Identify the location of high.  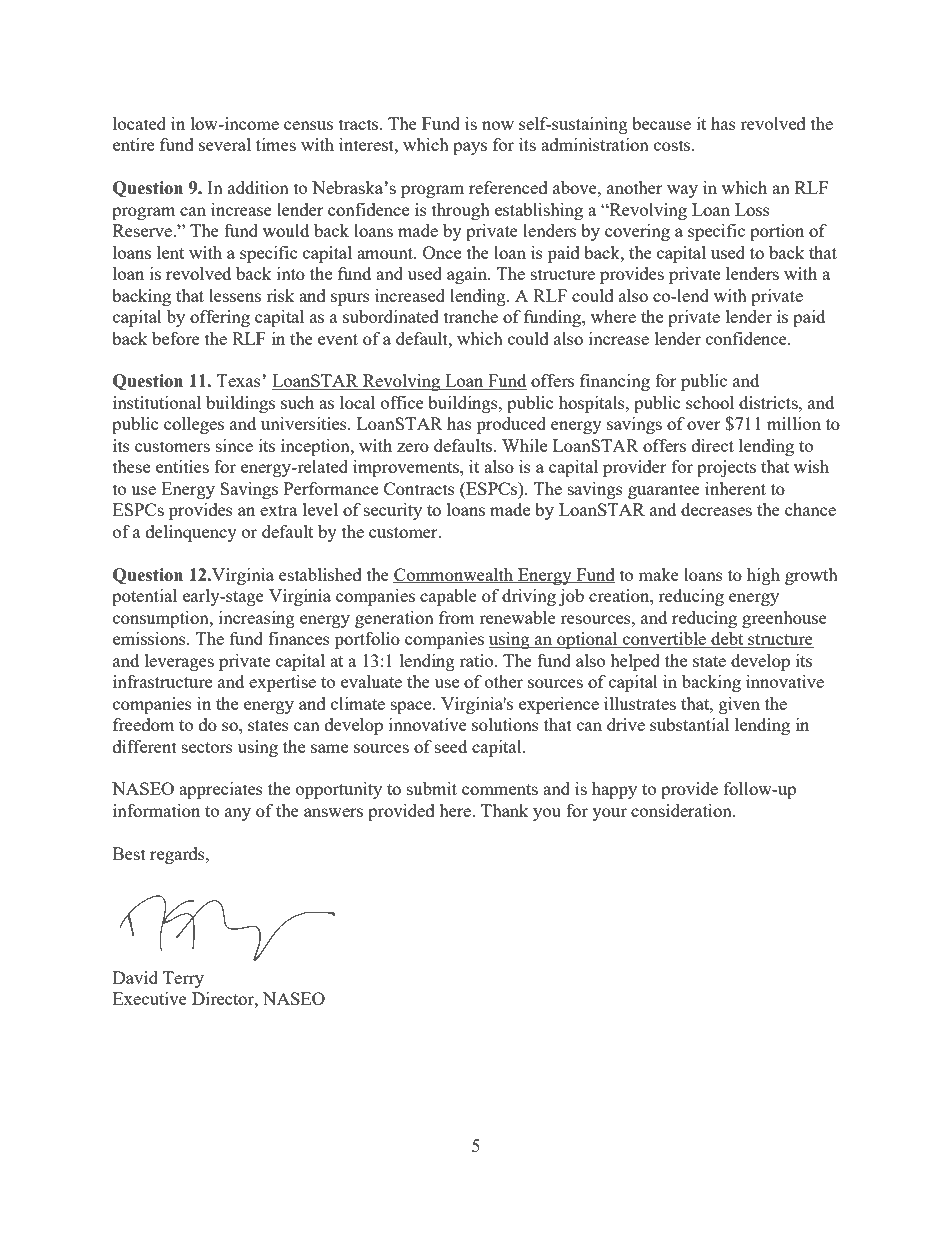
(763, 576).
